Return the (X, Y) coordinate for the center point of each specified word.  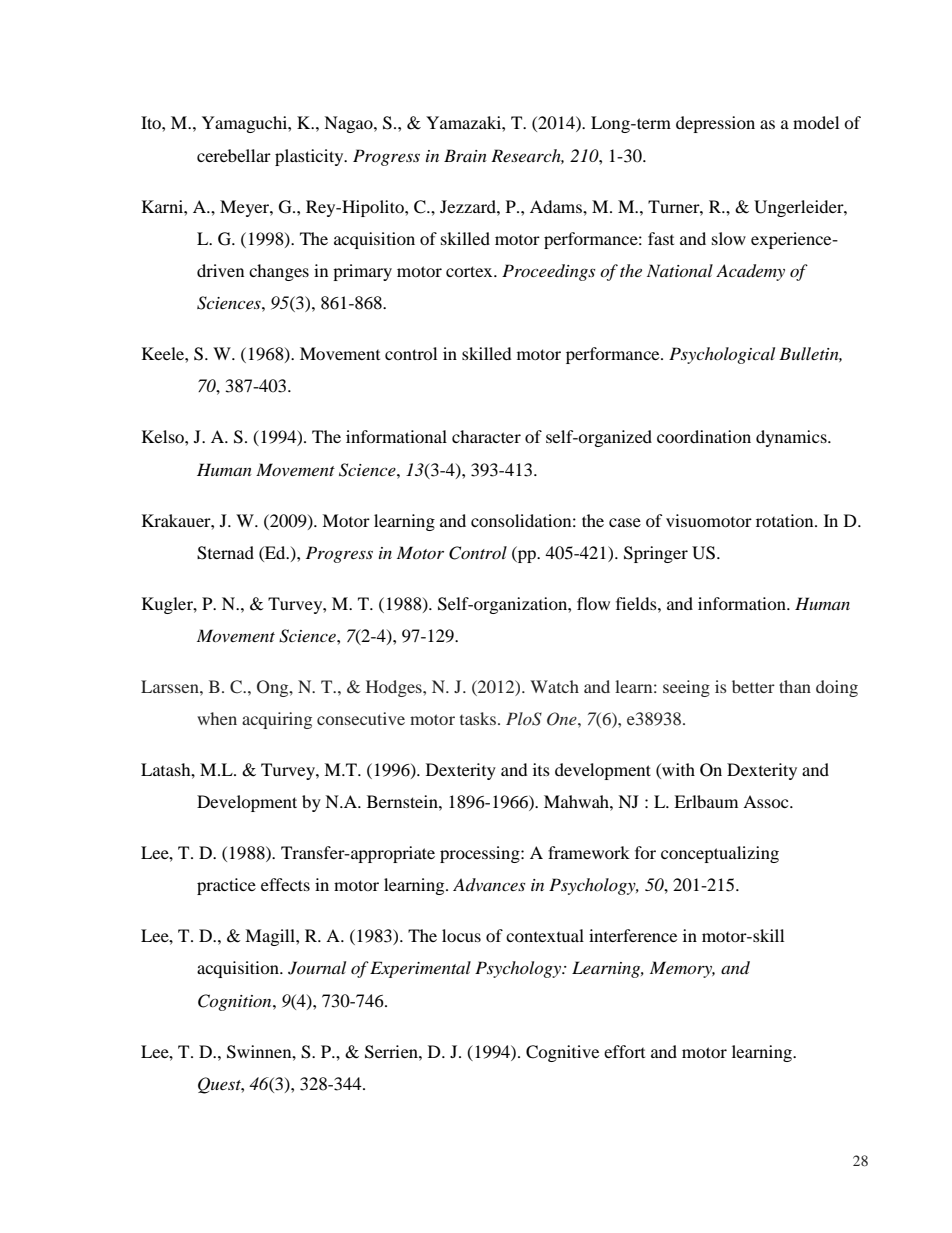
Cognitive (562, 1053)
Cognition (236, 1002)
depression (715, 124)
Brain (465, 155)
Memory (682, 969)
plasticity (310, 157)
